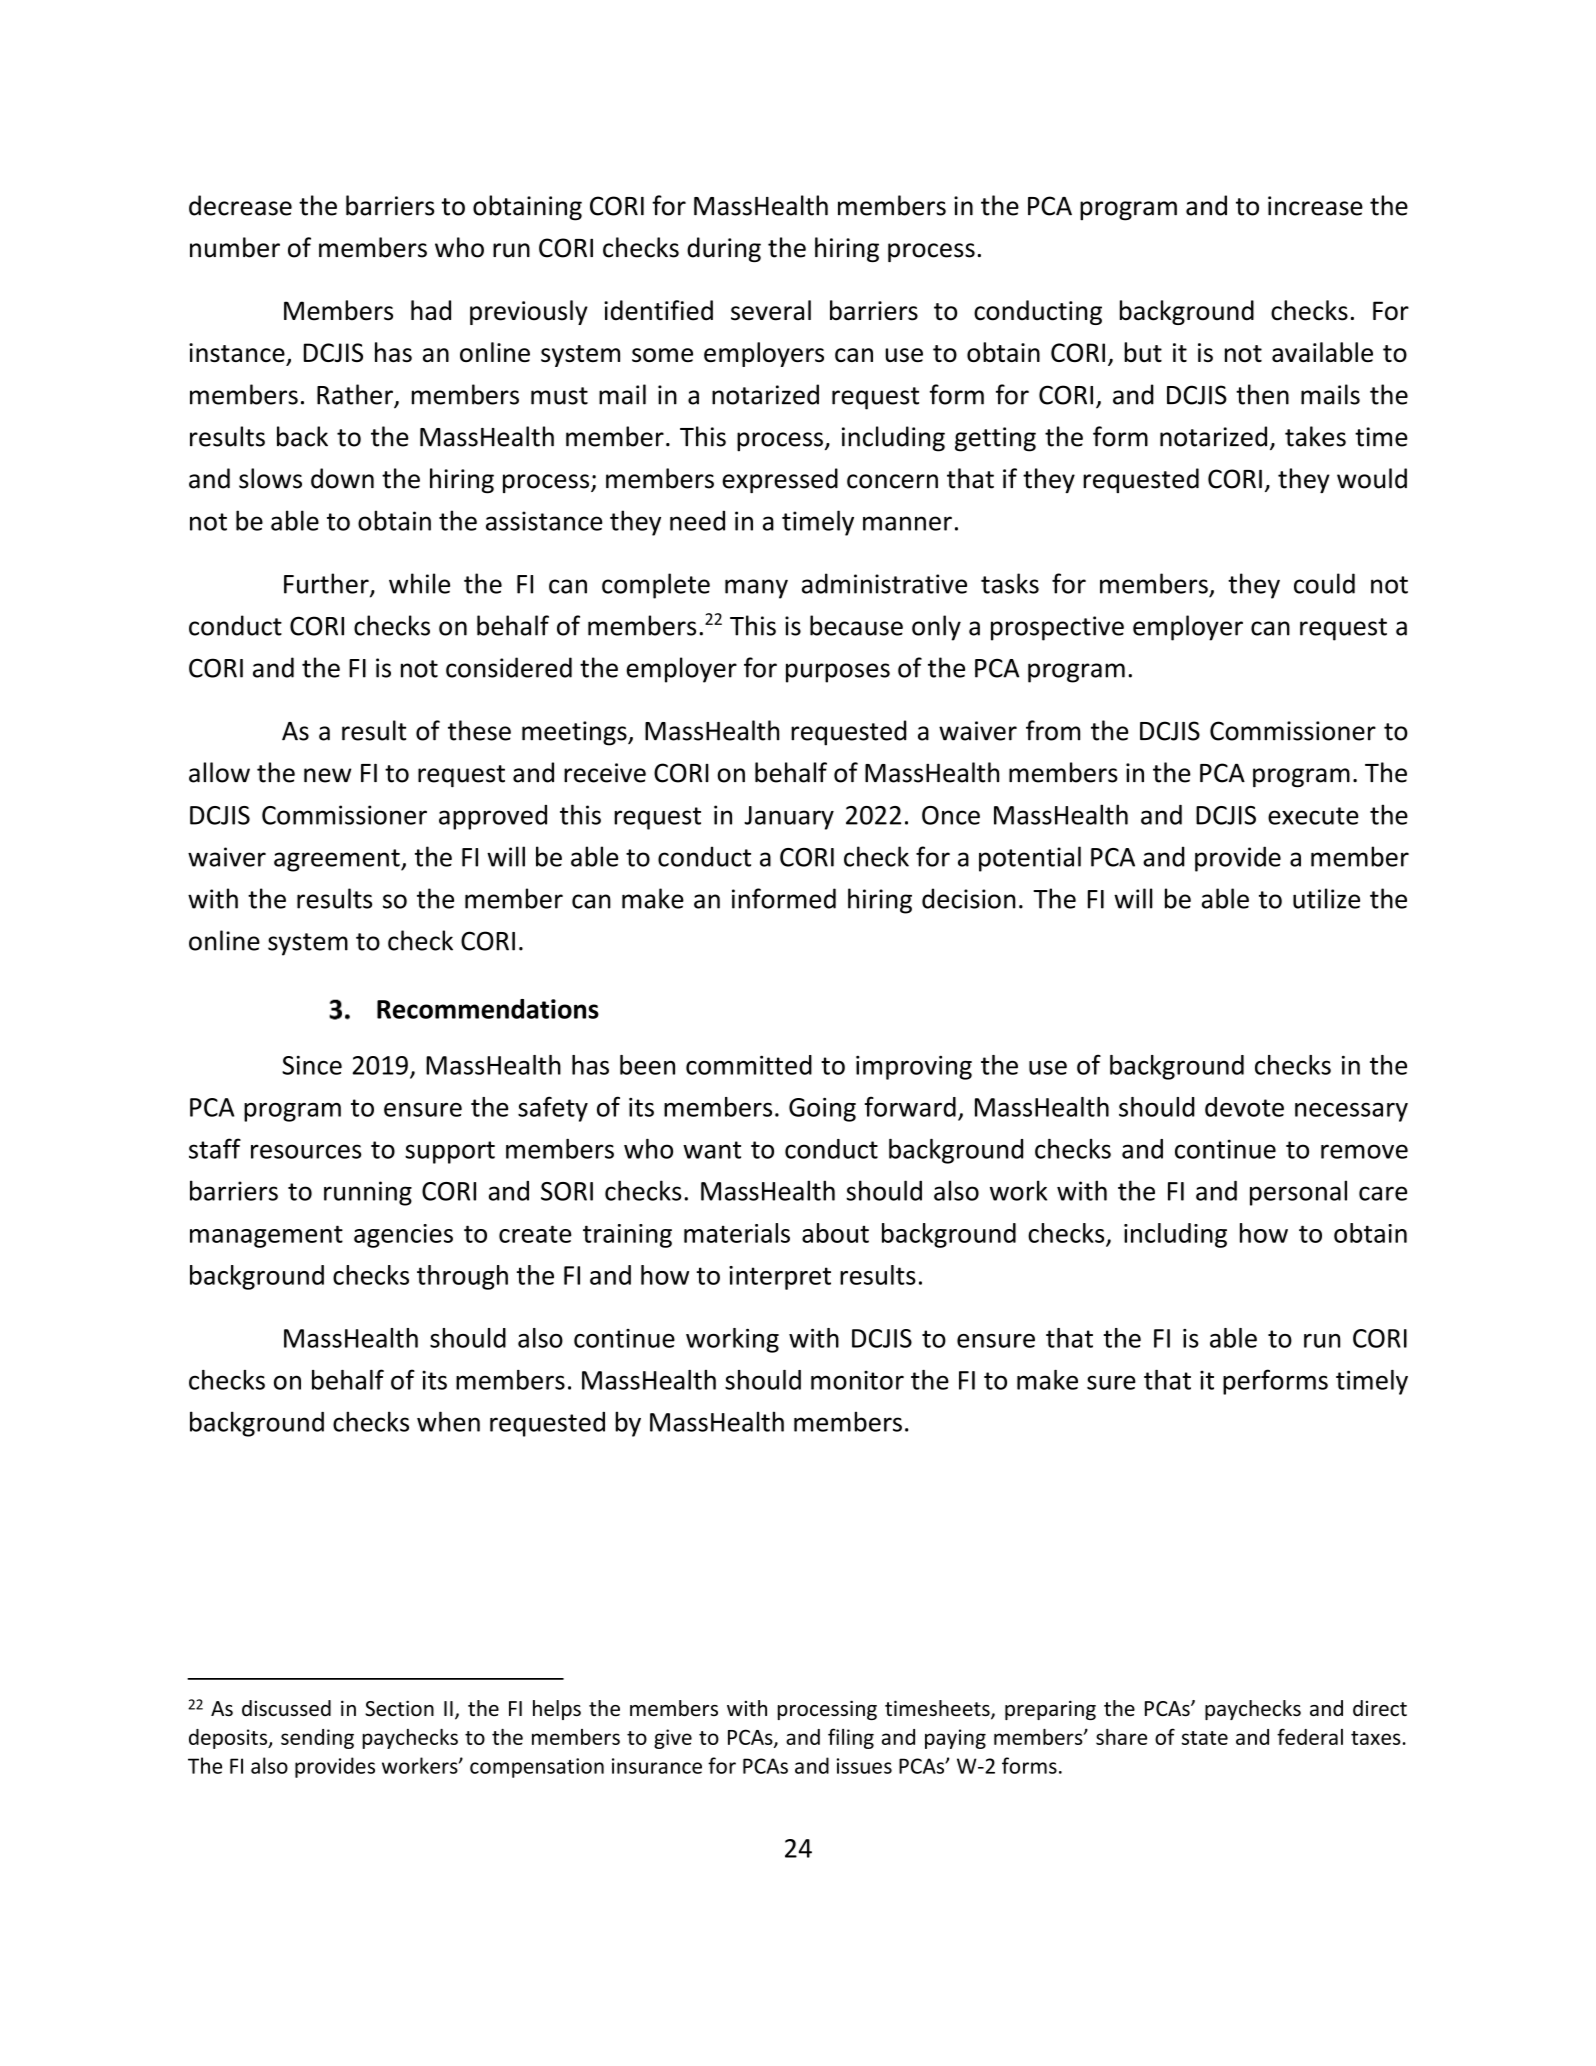 This screenshot has width=1596, height=2066. Describe the element at coordinates (1315, 206) in the screenshot. I see `increase` at that location.
